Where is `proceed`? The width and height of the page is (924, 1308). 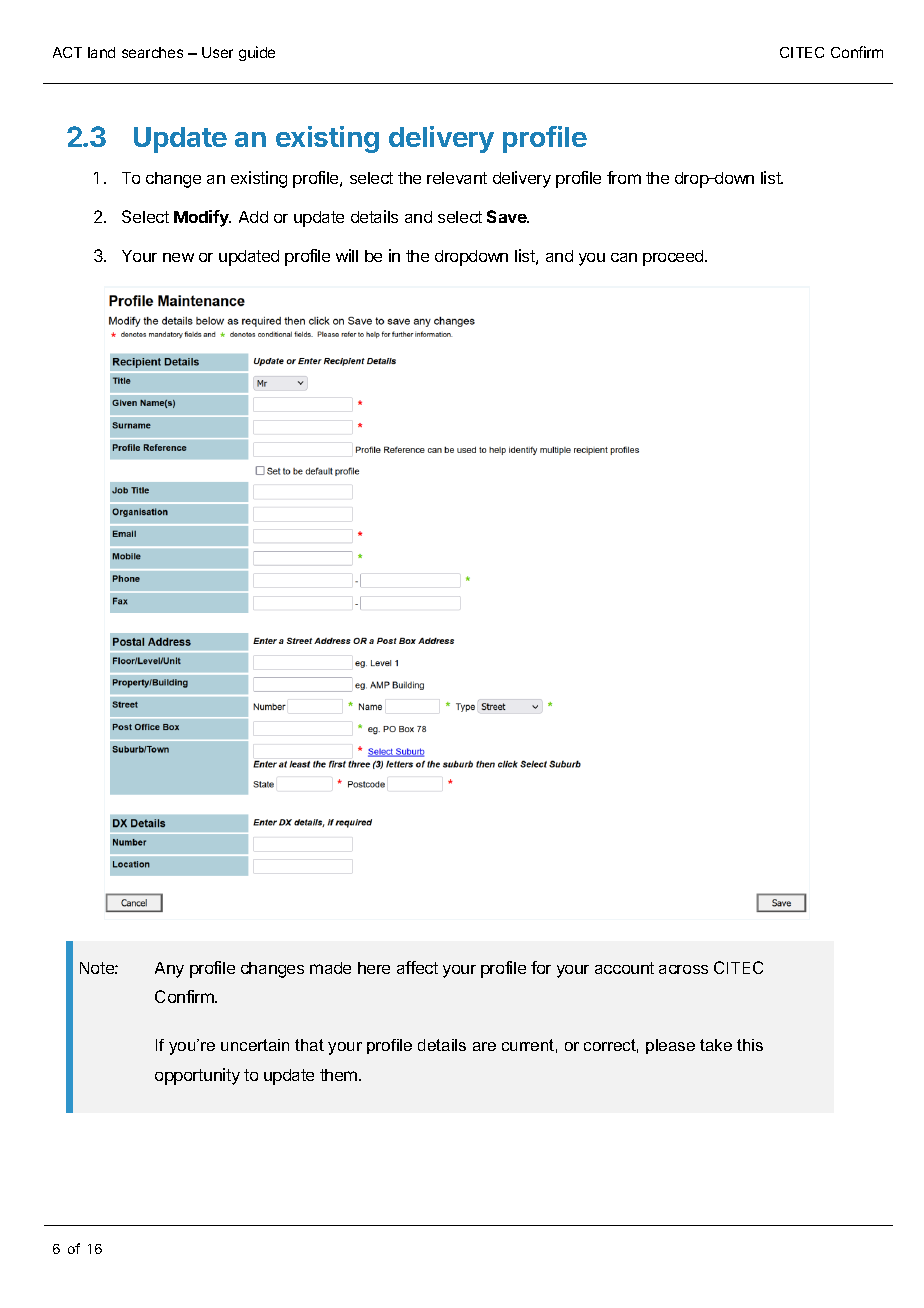 proceed is located at coordinates (674, 258).
